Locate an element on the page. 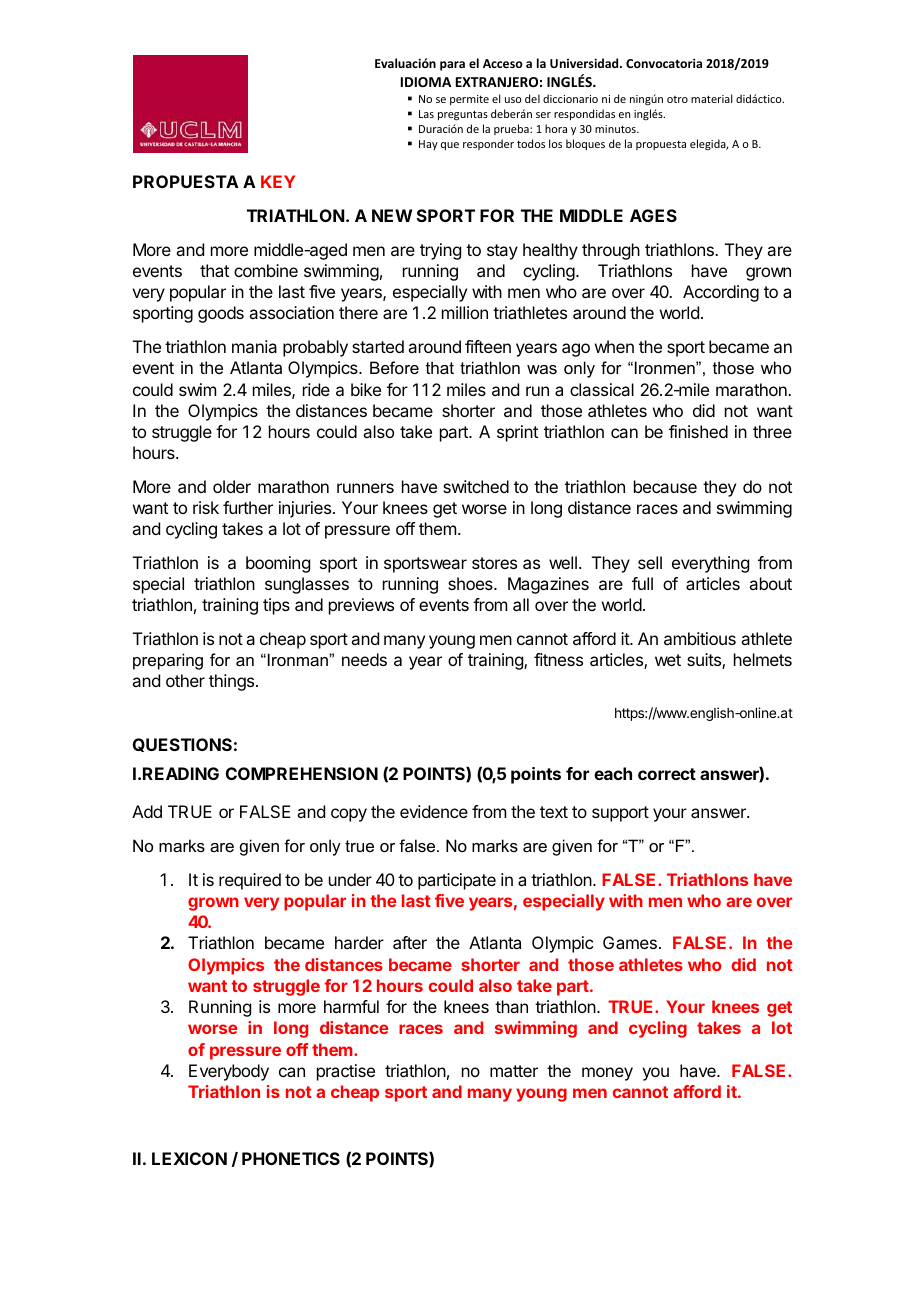  fifteen is located at coordinates (488, 346).
